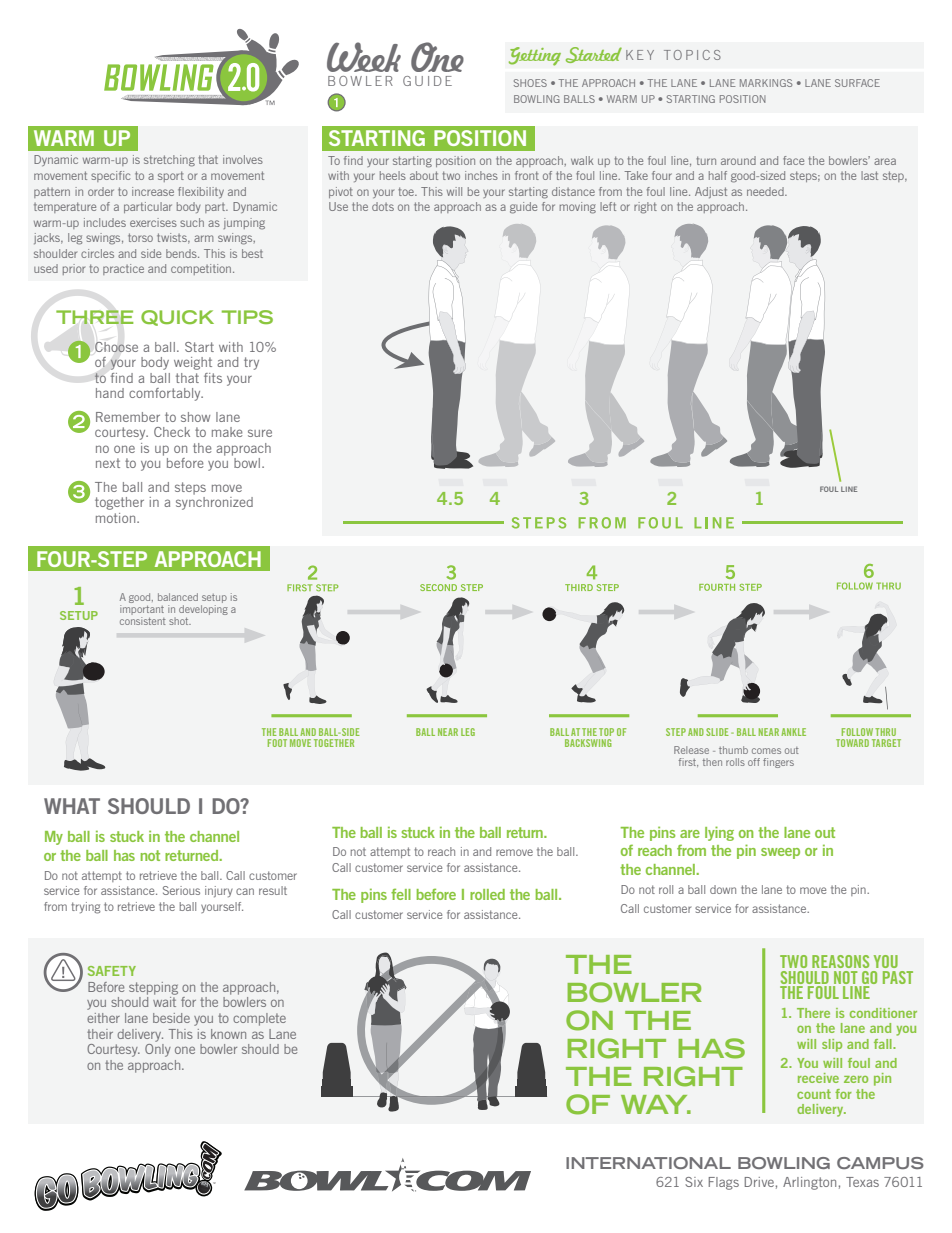 This document has width=952, height=1233. Describe the element at coordinates (648, 1163) in the document. I see `INTERNATIONAL` at that location.
